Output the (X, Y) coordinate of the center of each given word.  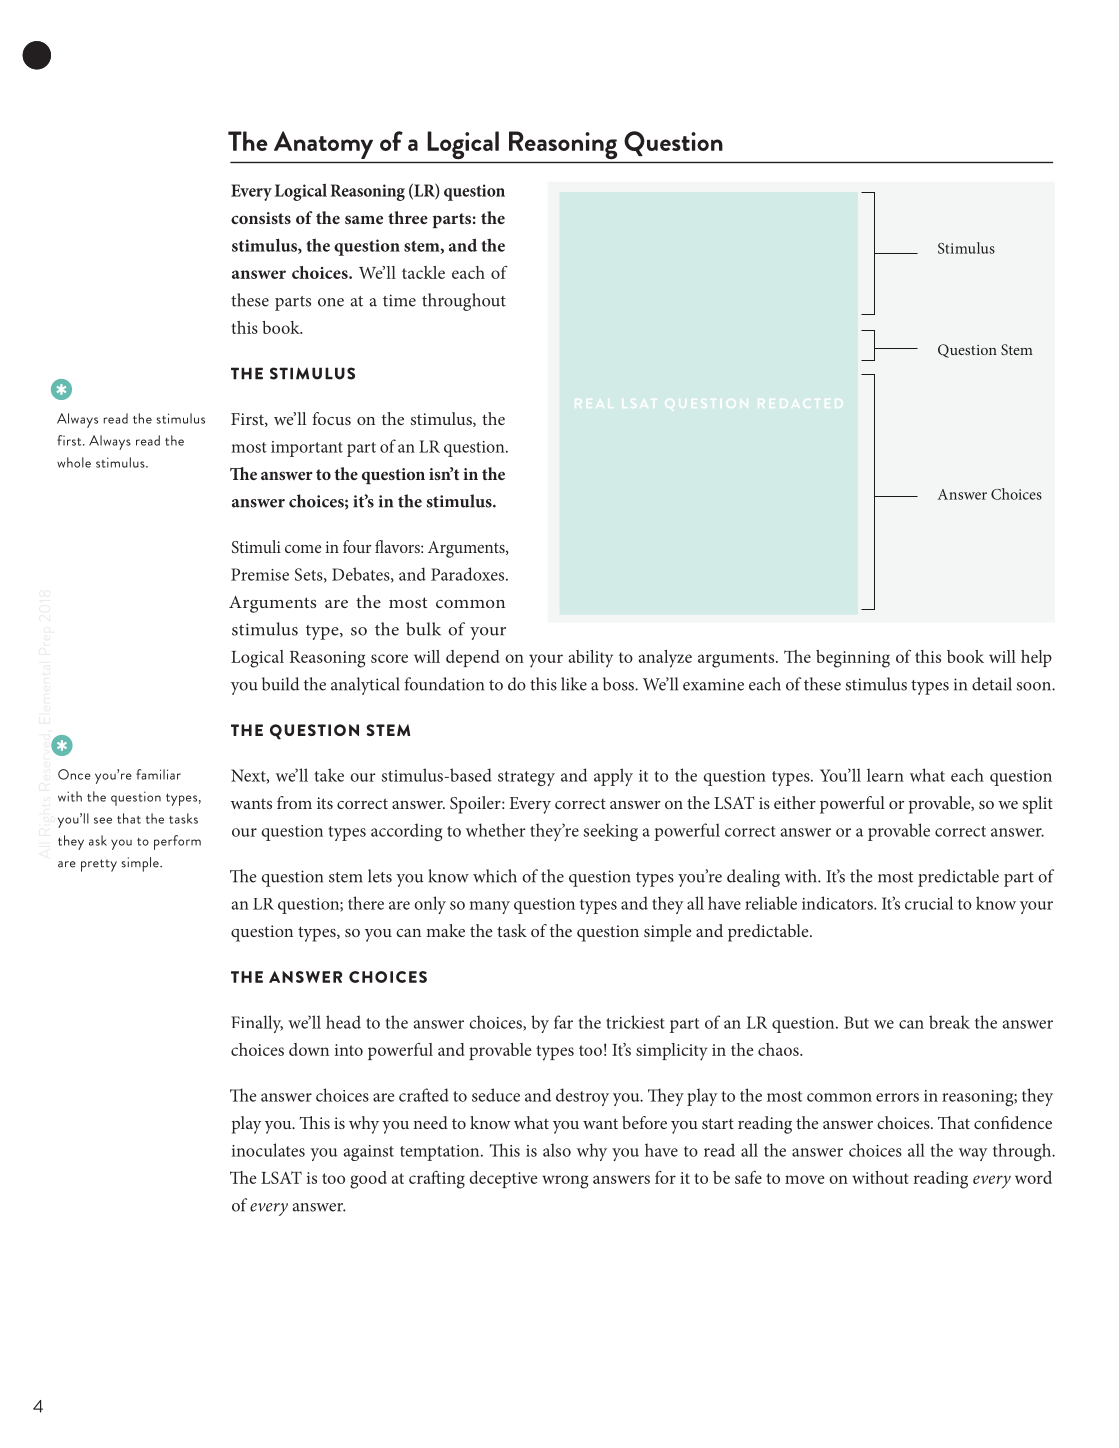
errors (897, 1097)
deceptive (503, 1179)
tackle (423, 272)
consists (261, 218)
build (281, 684)
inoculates (268, 1150)
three (408, 217)
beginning (853, 659)
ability (591, 659)
